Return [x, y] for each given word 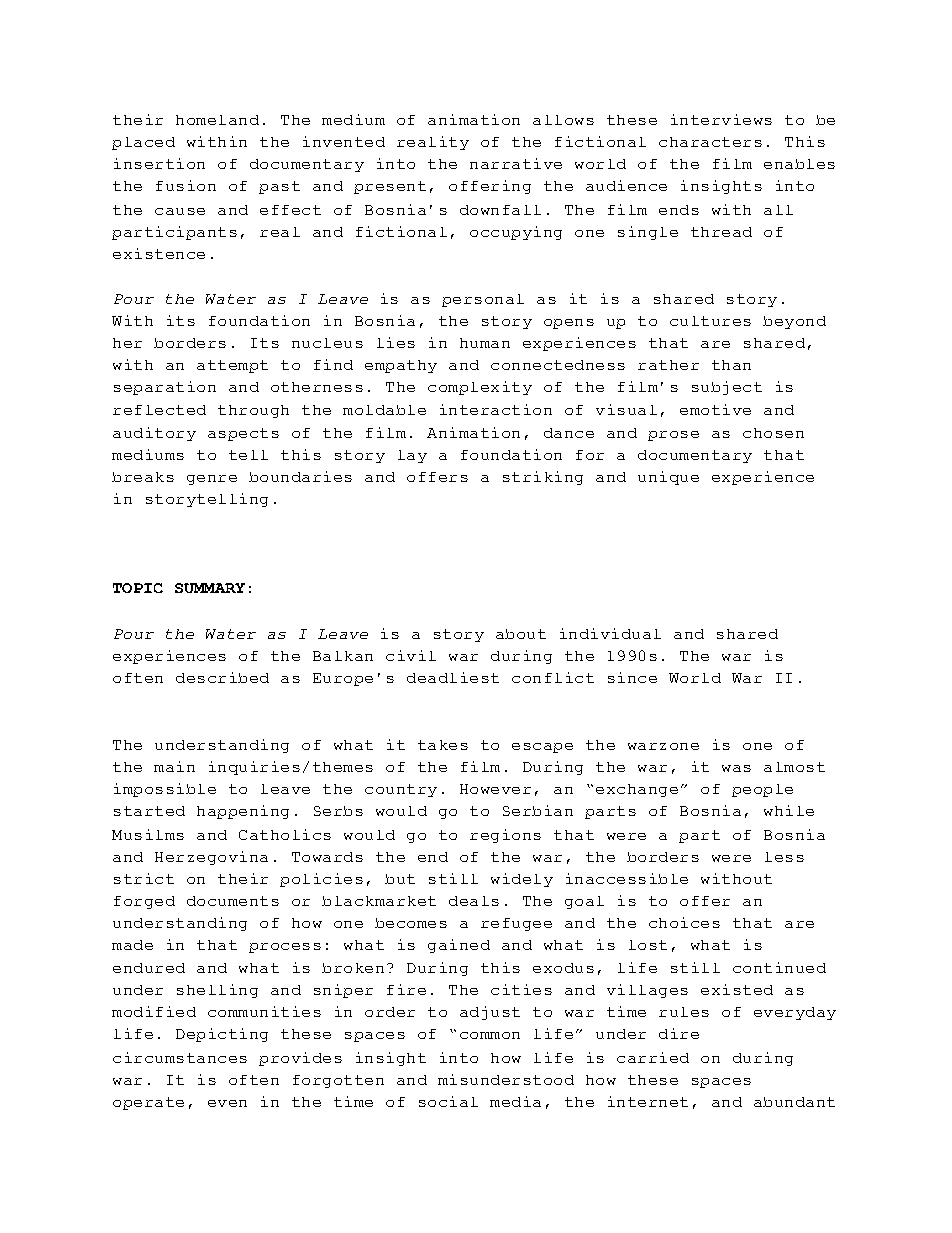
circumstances [180, 1057]
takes [443, 745]
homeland [217, 120]
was [736, 768]
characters [710, 142]
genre [212, 480]
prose [673, 436]
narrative [516, 163]
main [174, 766]
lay [412, 456]
